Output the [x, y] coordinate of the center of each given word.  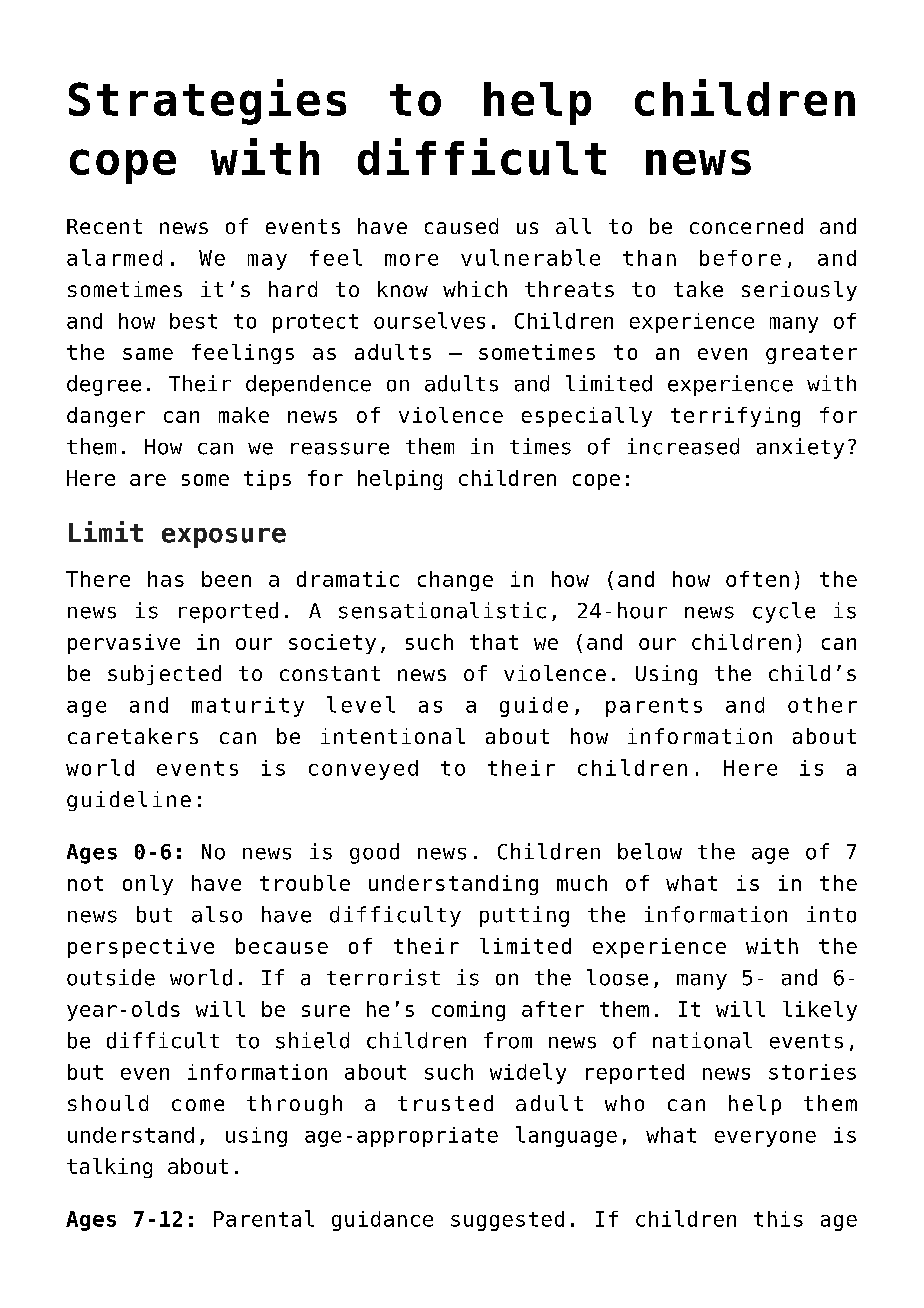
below [650, 851]
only [148, 885]
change [455, 581]
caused [461, 226]
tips [267, 480]
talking [109, 1168]
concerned [746, 226]
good [374, 853]
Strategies [207, 102]
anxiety [800, 448]
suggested [507, 1221]
